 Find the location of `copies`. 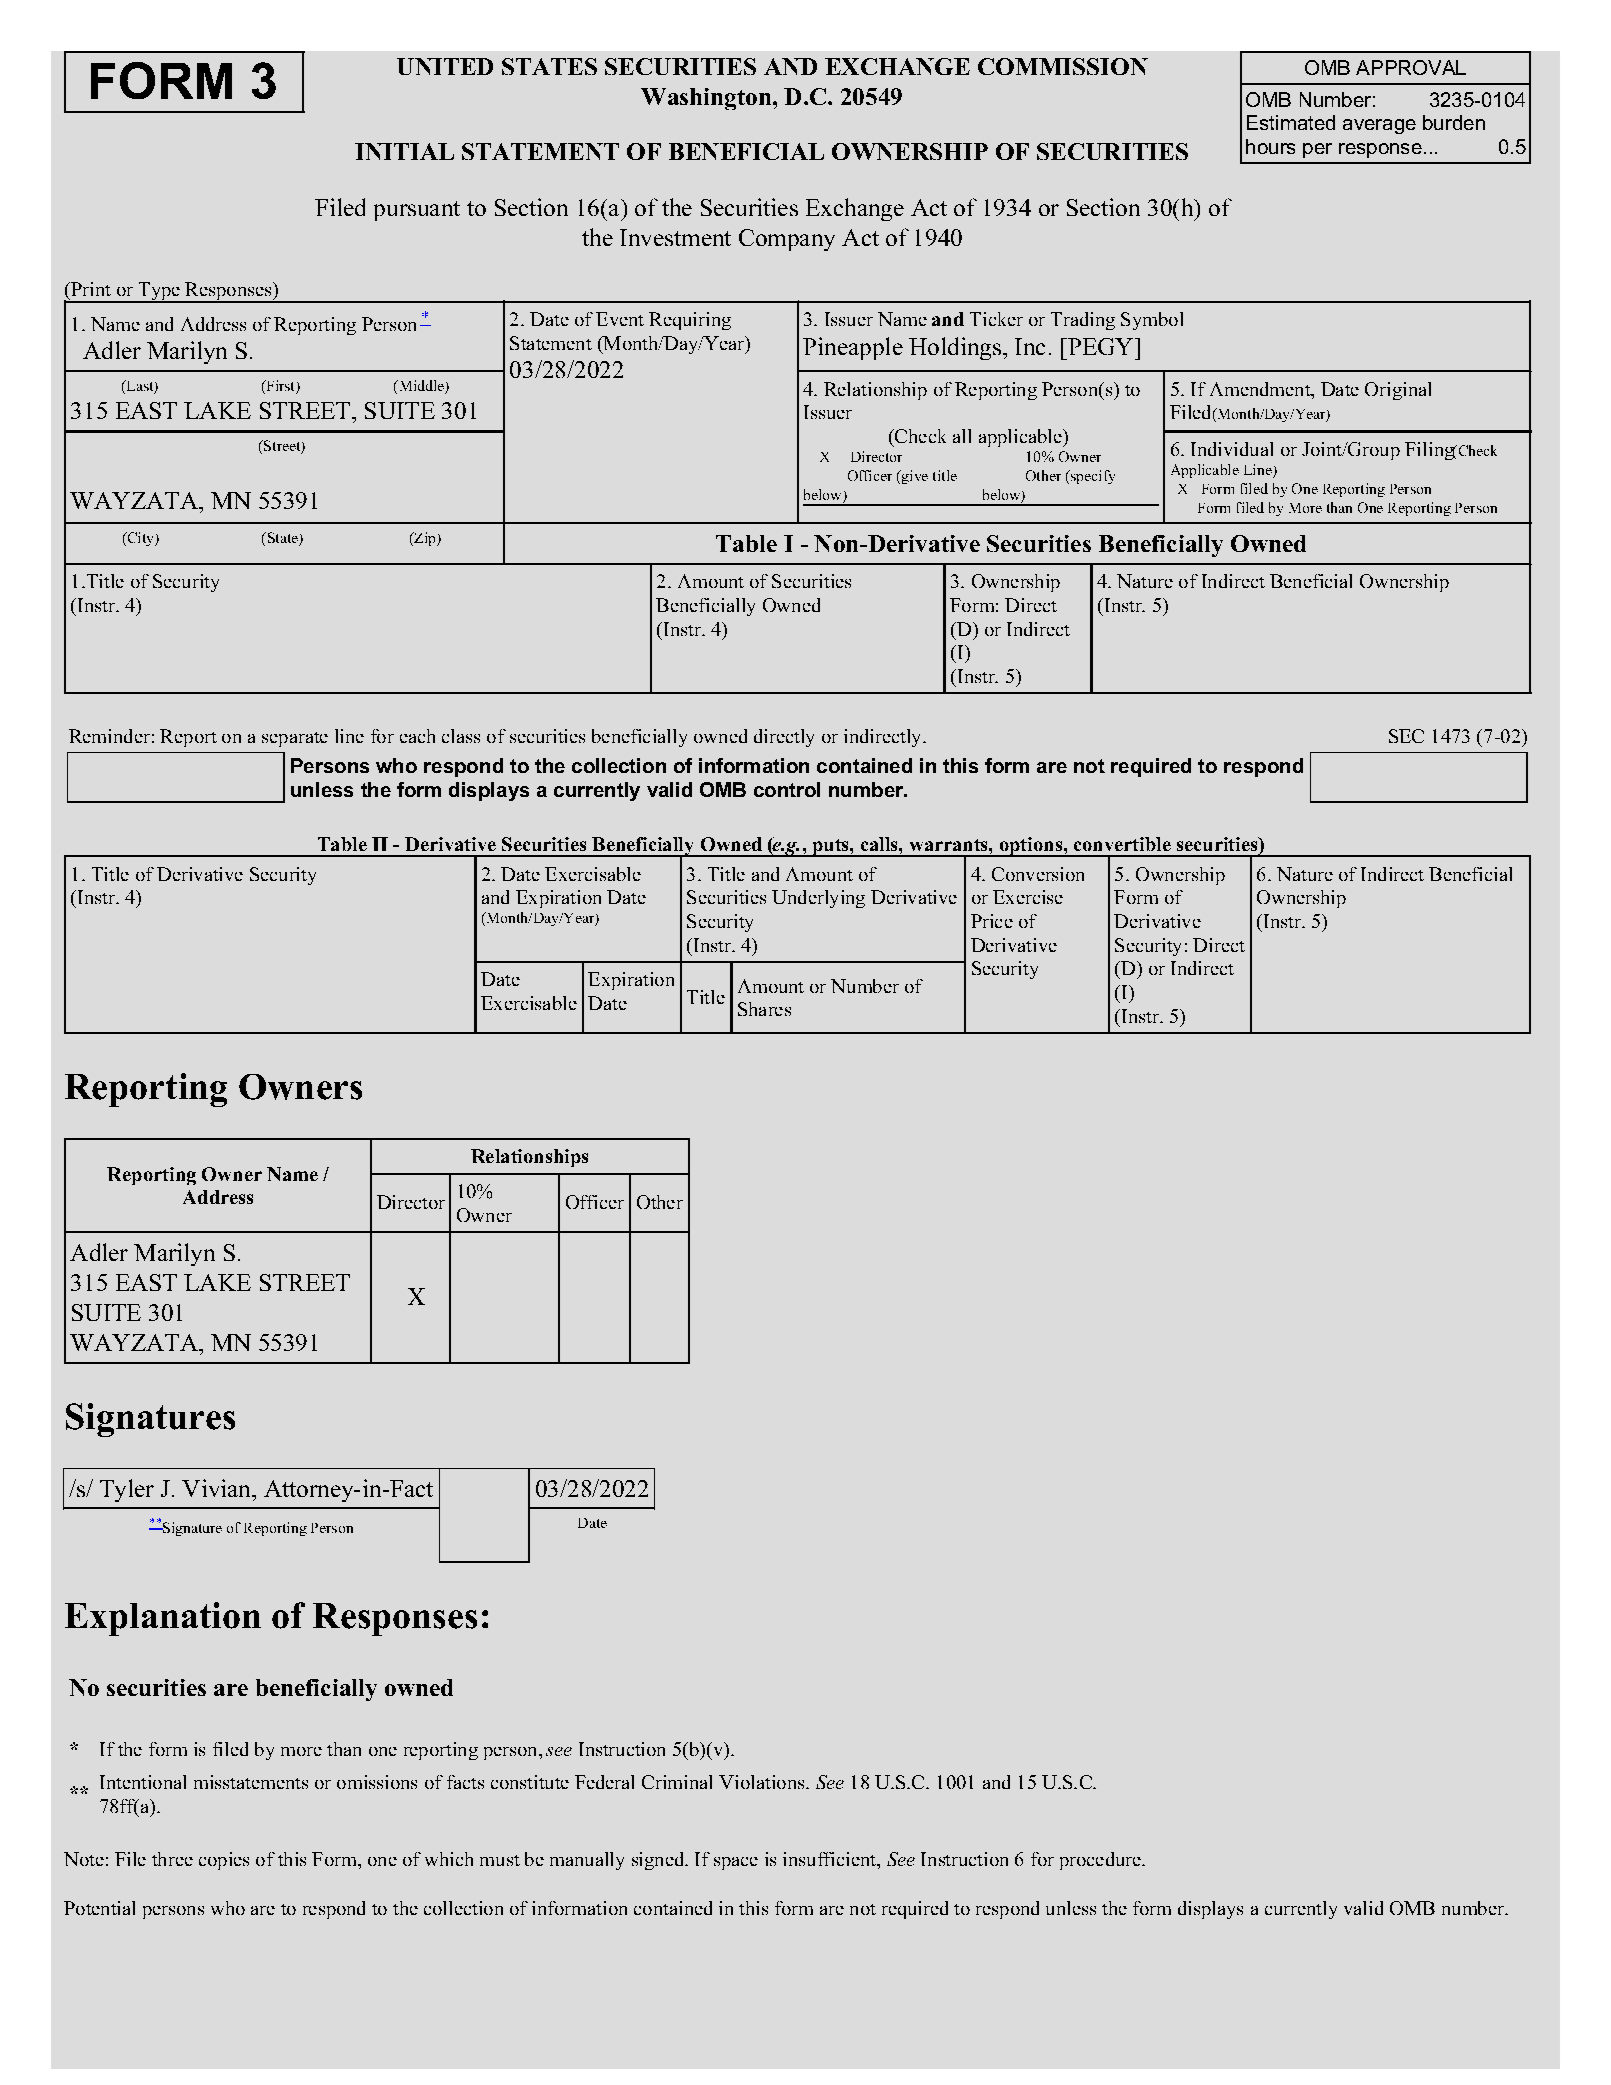

copies is located at coordinates (224, 1861).
